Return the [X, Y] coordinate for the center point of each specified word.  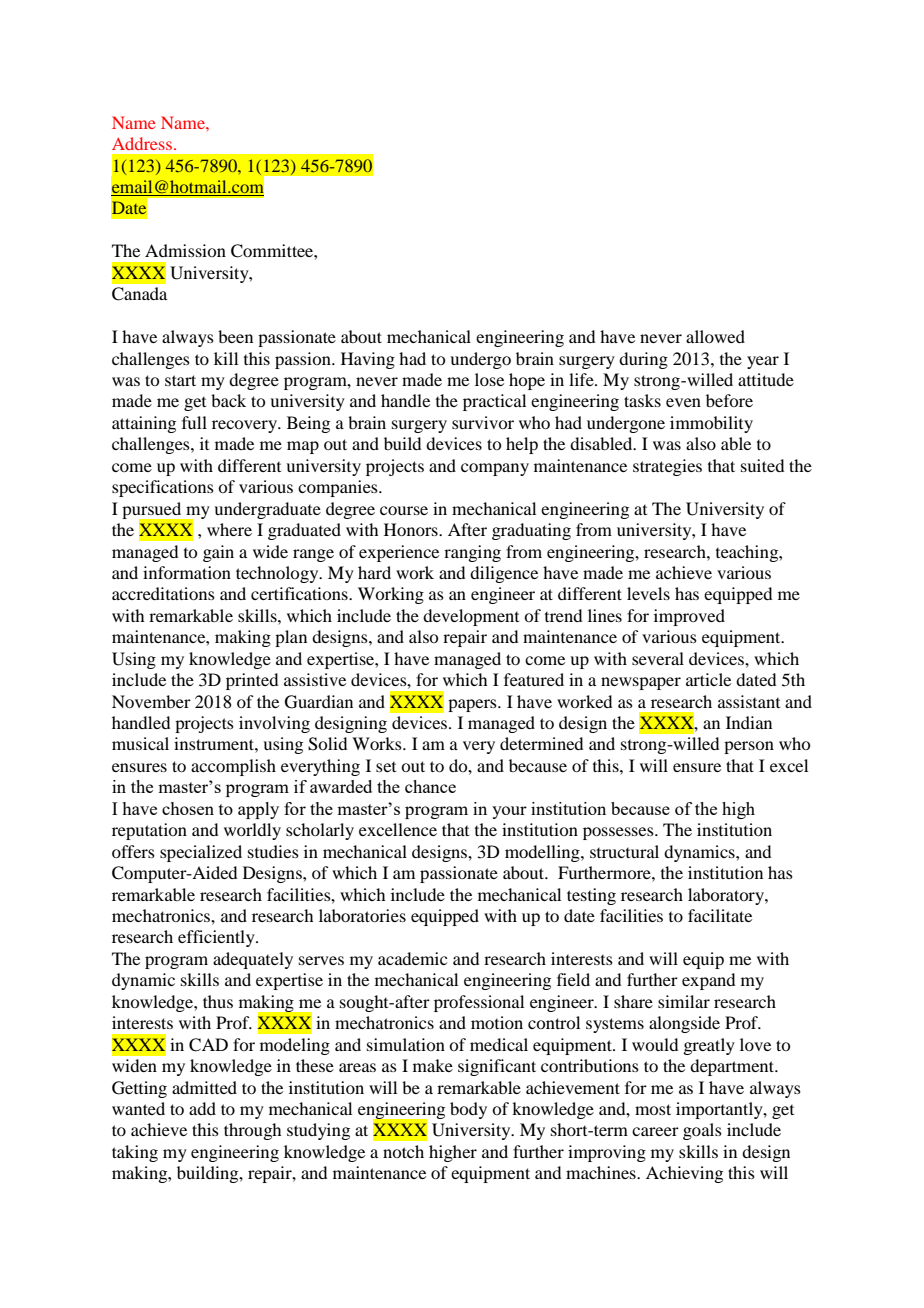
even [683, 402]
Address [142, 143]
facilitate [720, 915]
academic [412, 958]
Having [368, 360]
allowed [715, 336]
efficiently [217, 938]
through [252, 1131]
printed [252, 681]
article [708, 679]
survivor [483, 422]
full [194, 422]
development [471, 617]
